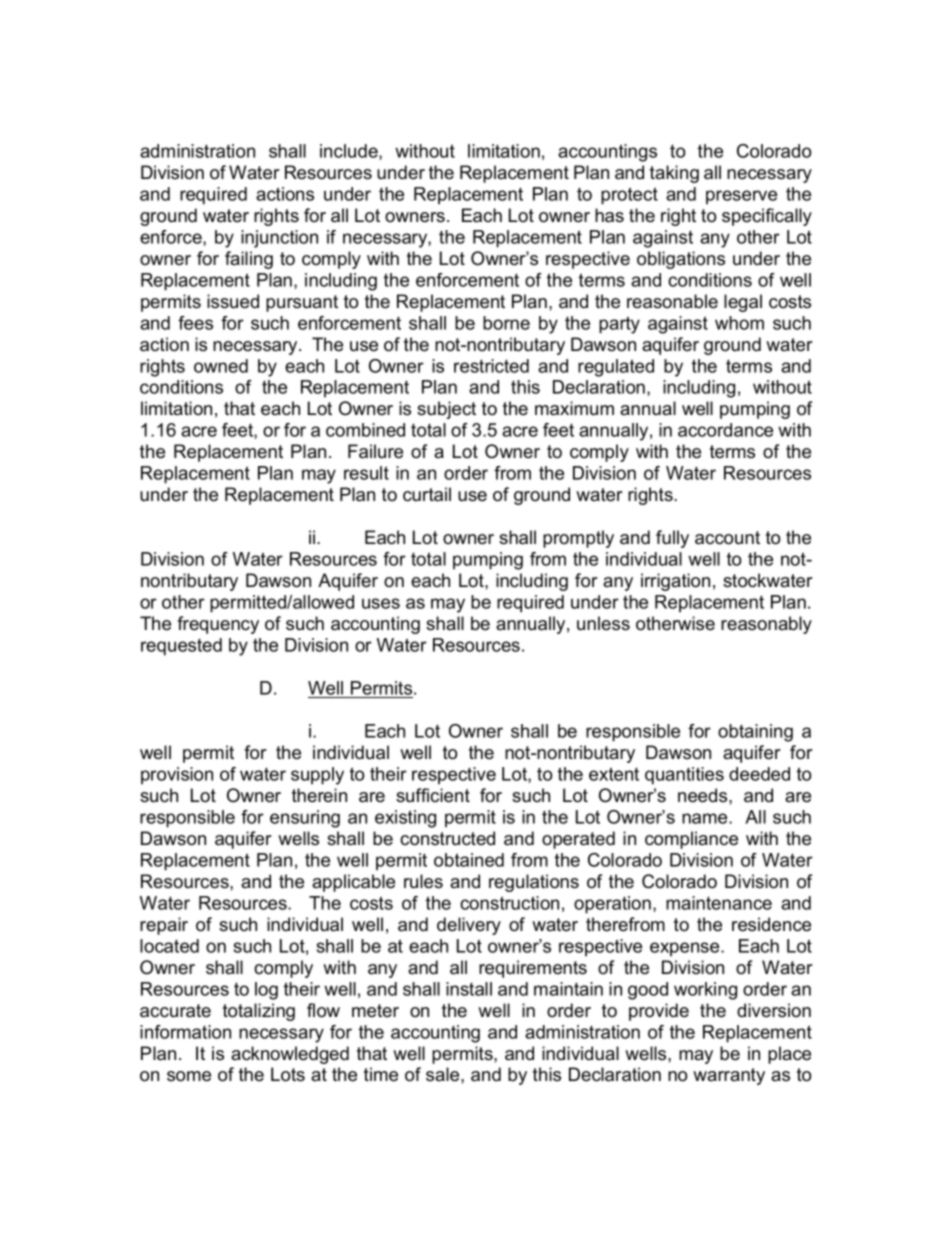  What do you see at coordinates (279, 239) in the image?
I see `injunction` at bounding box center [279, 239].
